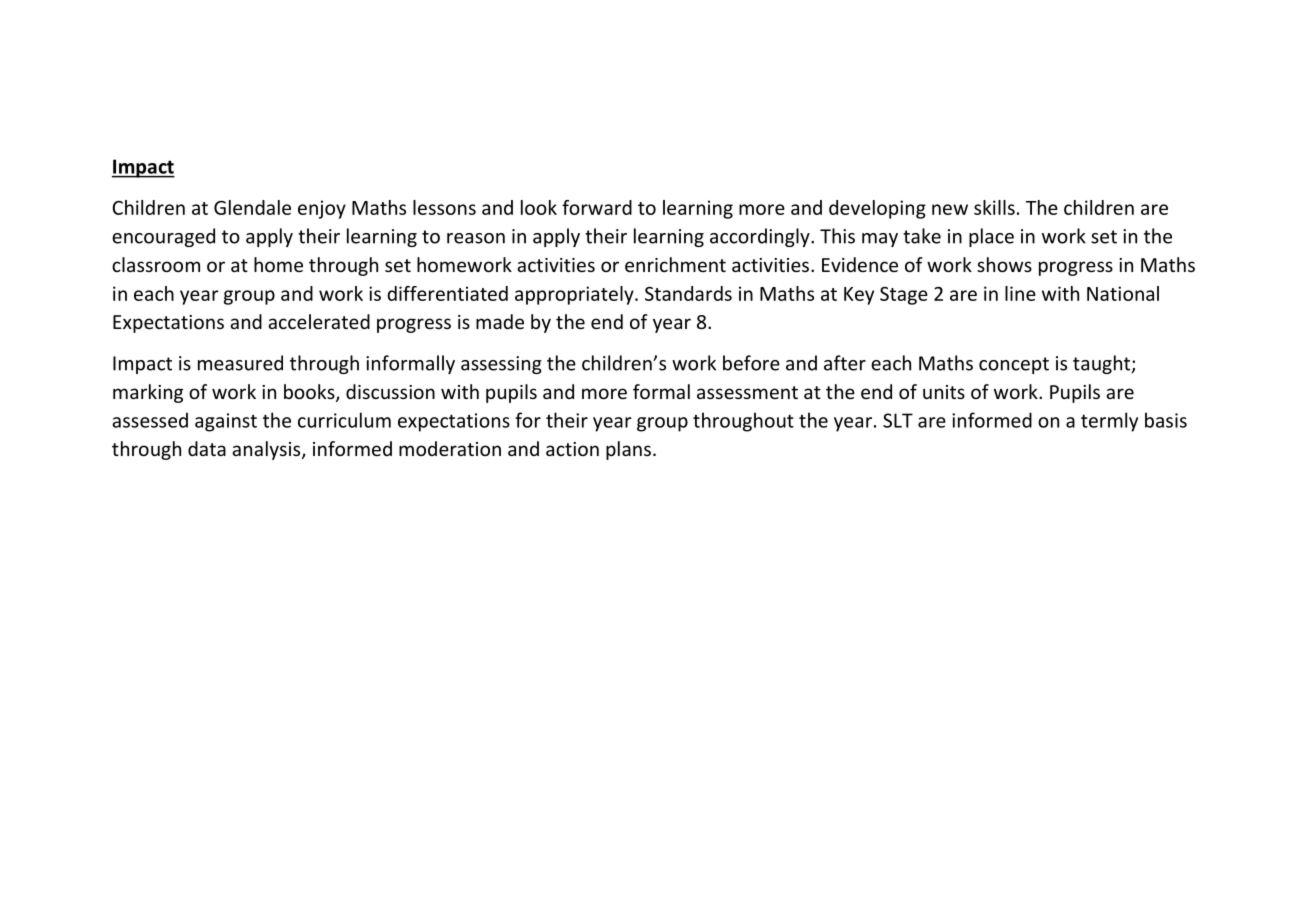 The width and height of the screenshot is (1308, 924). I want to click on skills, so click(994, 207).
